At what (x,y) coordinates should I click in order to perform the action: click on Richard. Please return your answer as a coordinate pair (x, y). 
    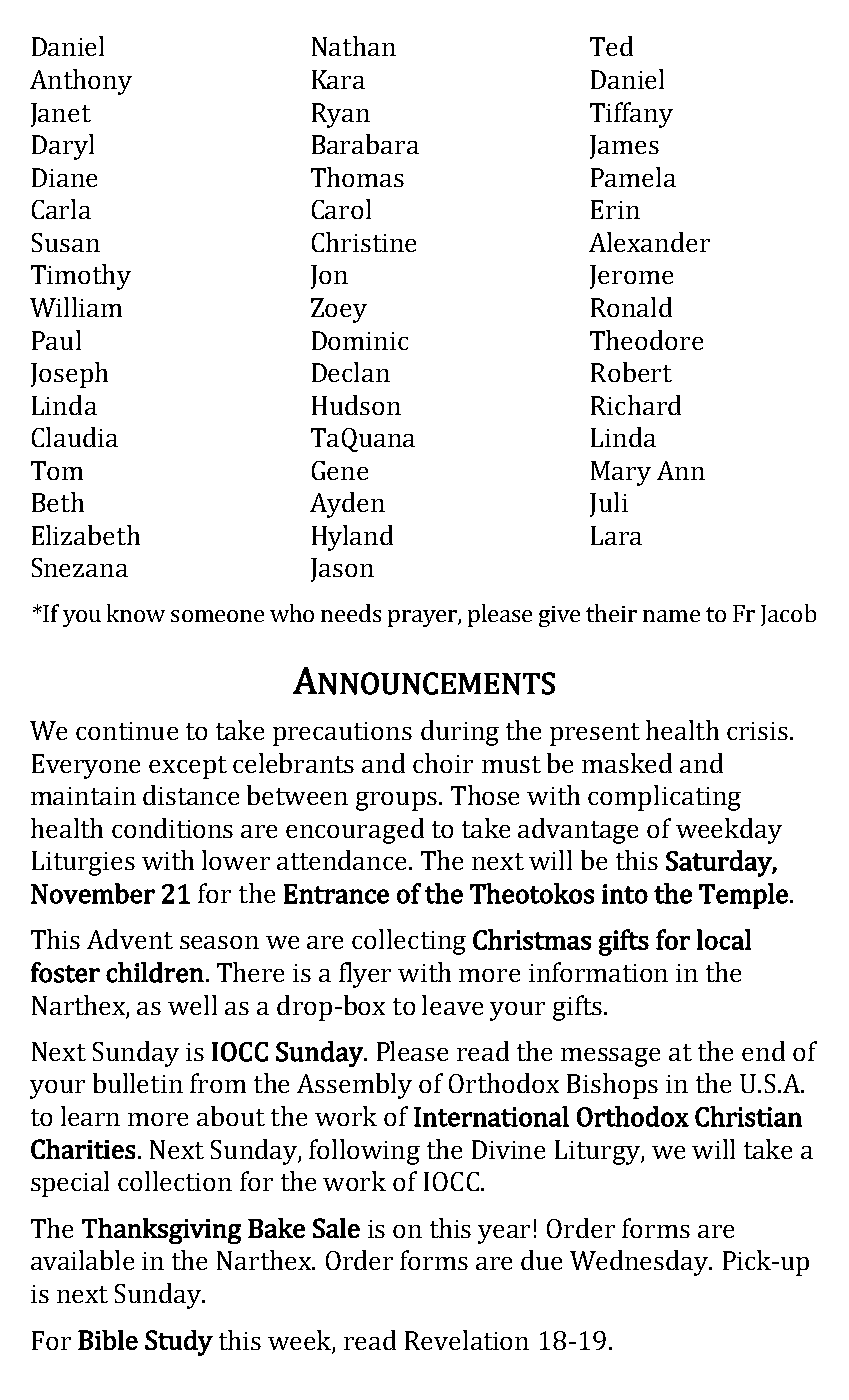
    Looking at the image, I should click on (636, 405).
